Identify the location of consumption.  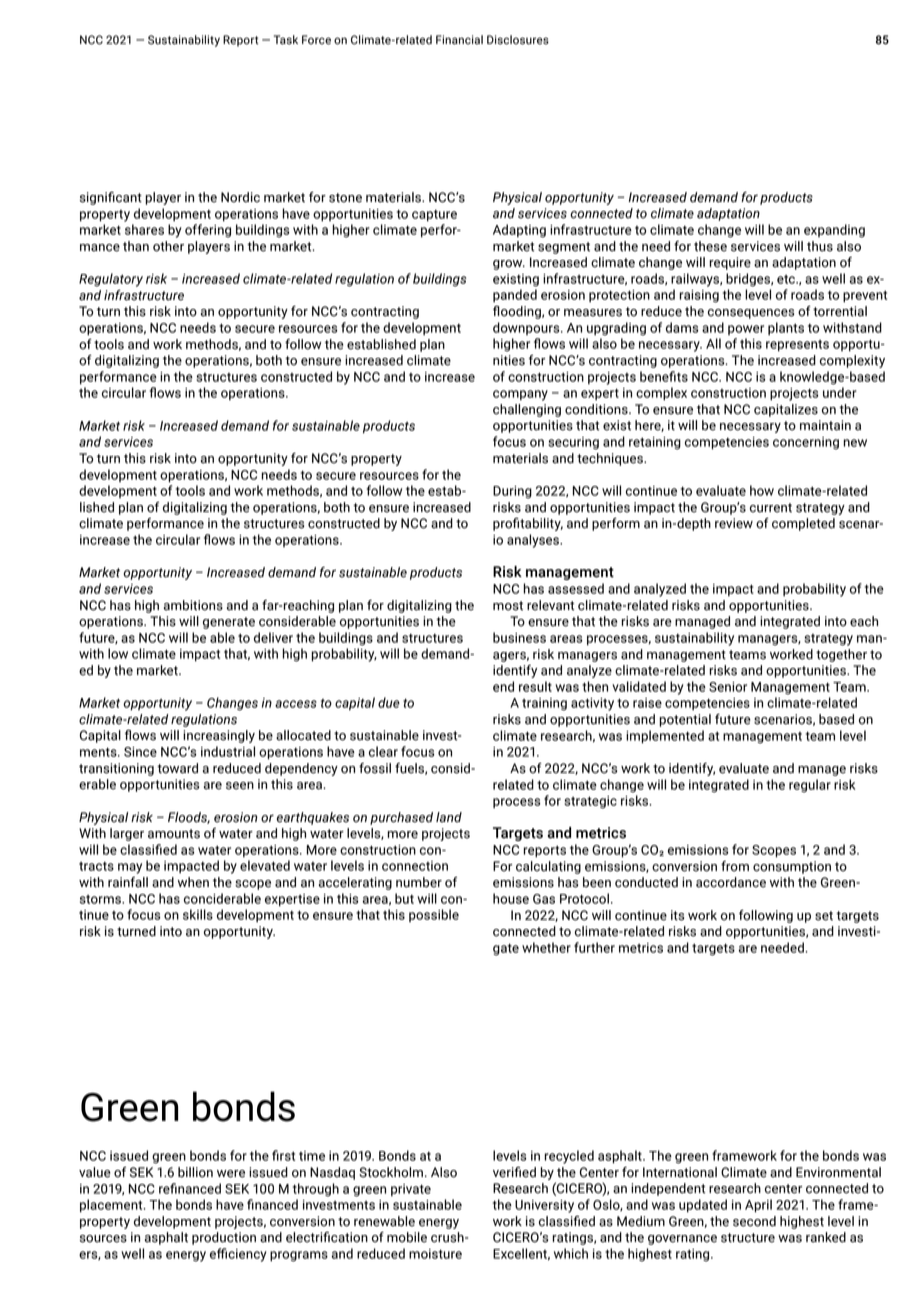
(792, 867).
